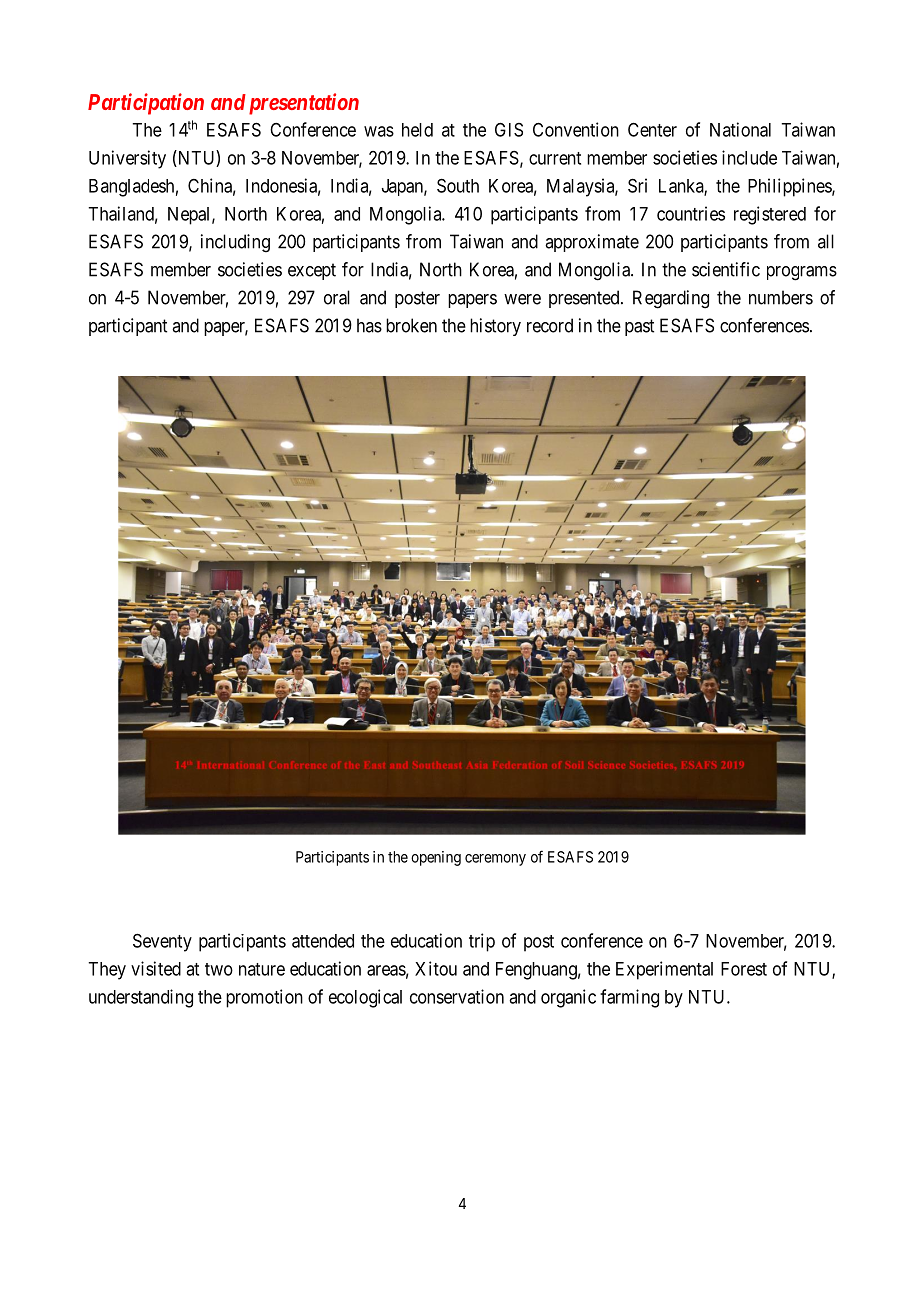 Image resolution: width=924 pixels, height=1308 pixels. I want to click on past, so click(639, 327).
